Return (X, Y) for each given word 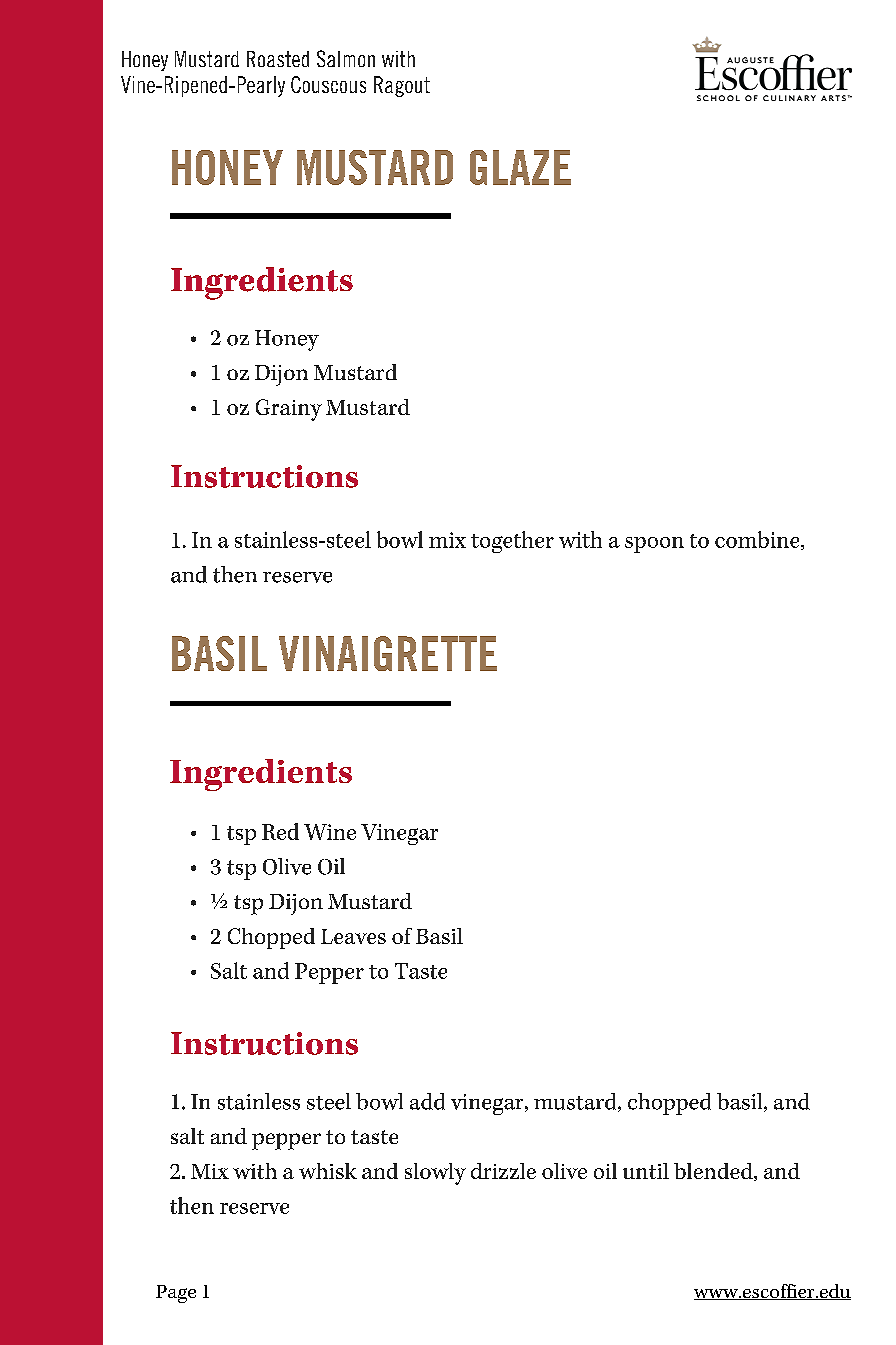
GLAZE (520, 167)
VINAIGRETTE (388, 653)
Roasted (278, 59)
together (512, 542)
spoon (654, 545)
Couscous (328, 84)
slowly (435, 1174)
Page (176, 1294)
